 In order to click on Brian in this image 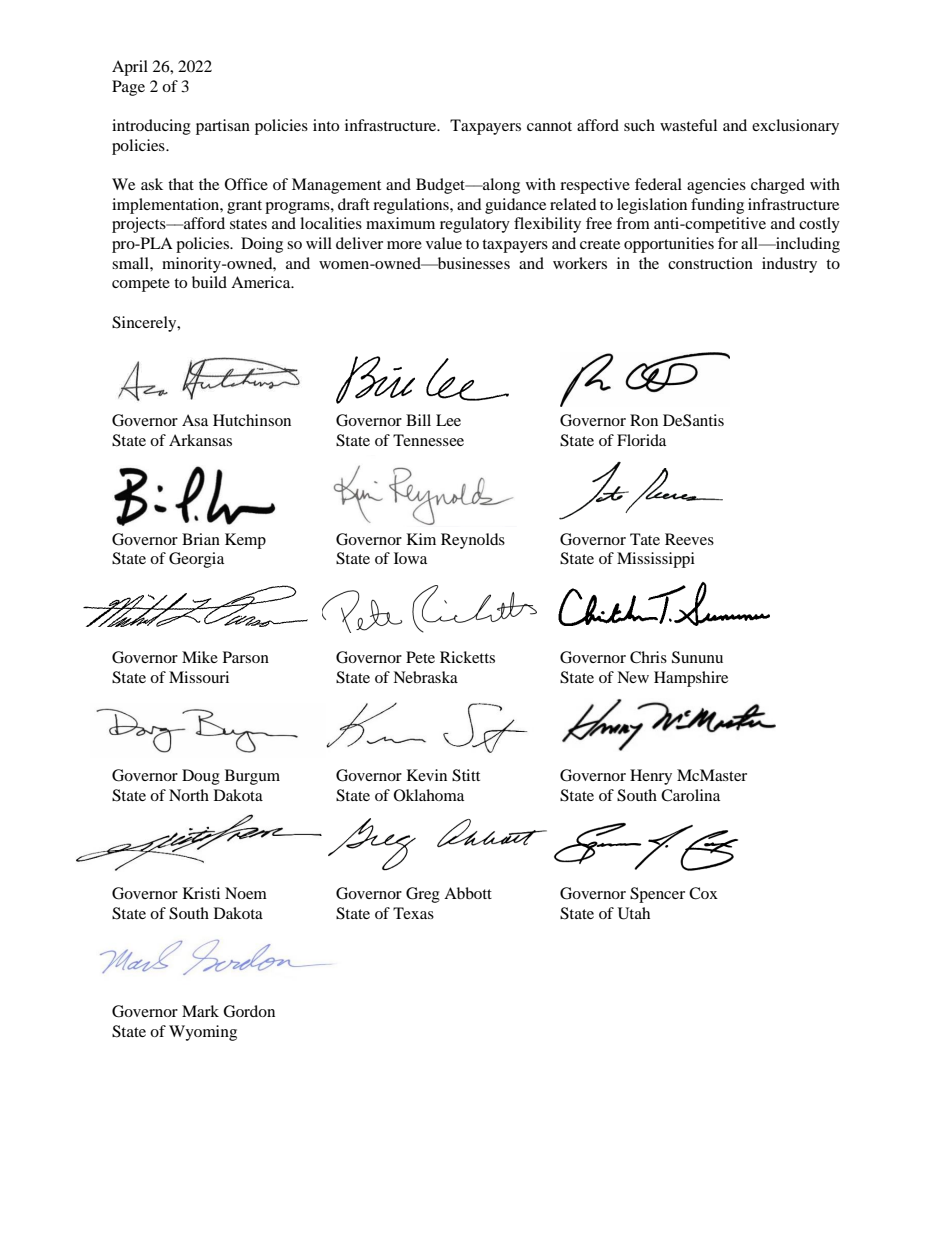, I will do `click(201, 539)`.
